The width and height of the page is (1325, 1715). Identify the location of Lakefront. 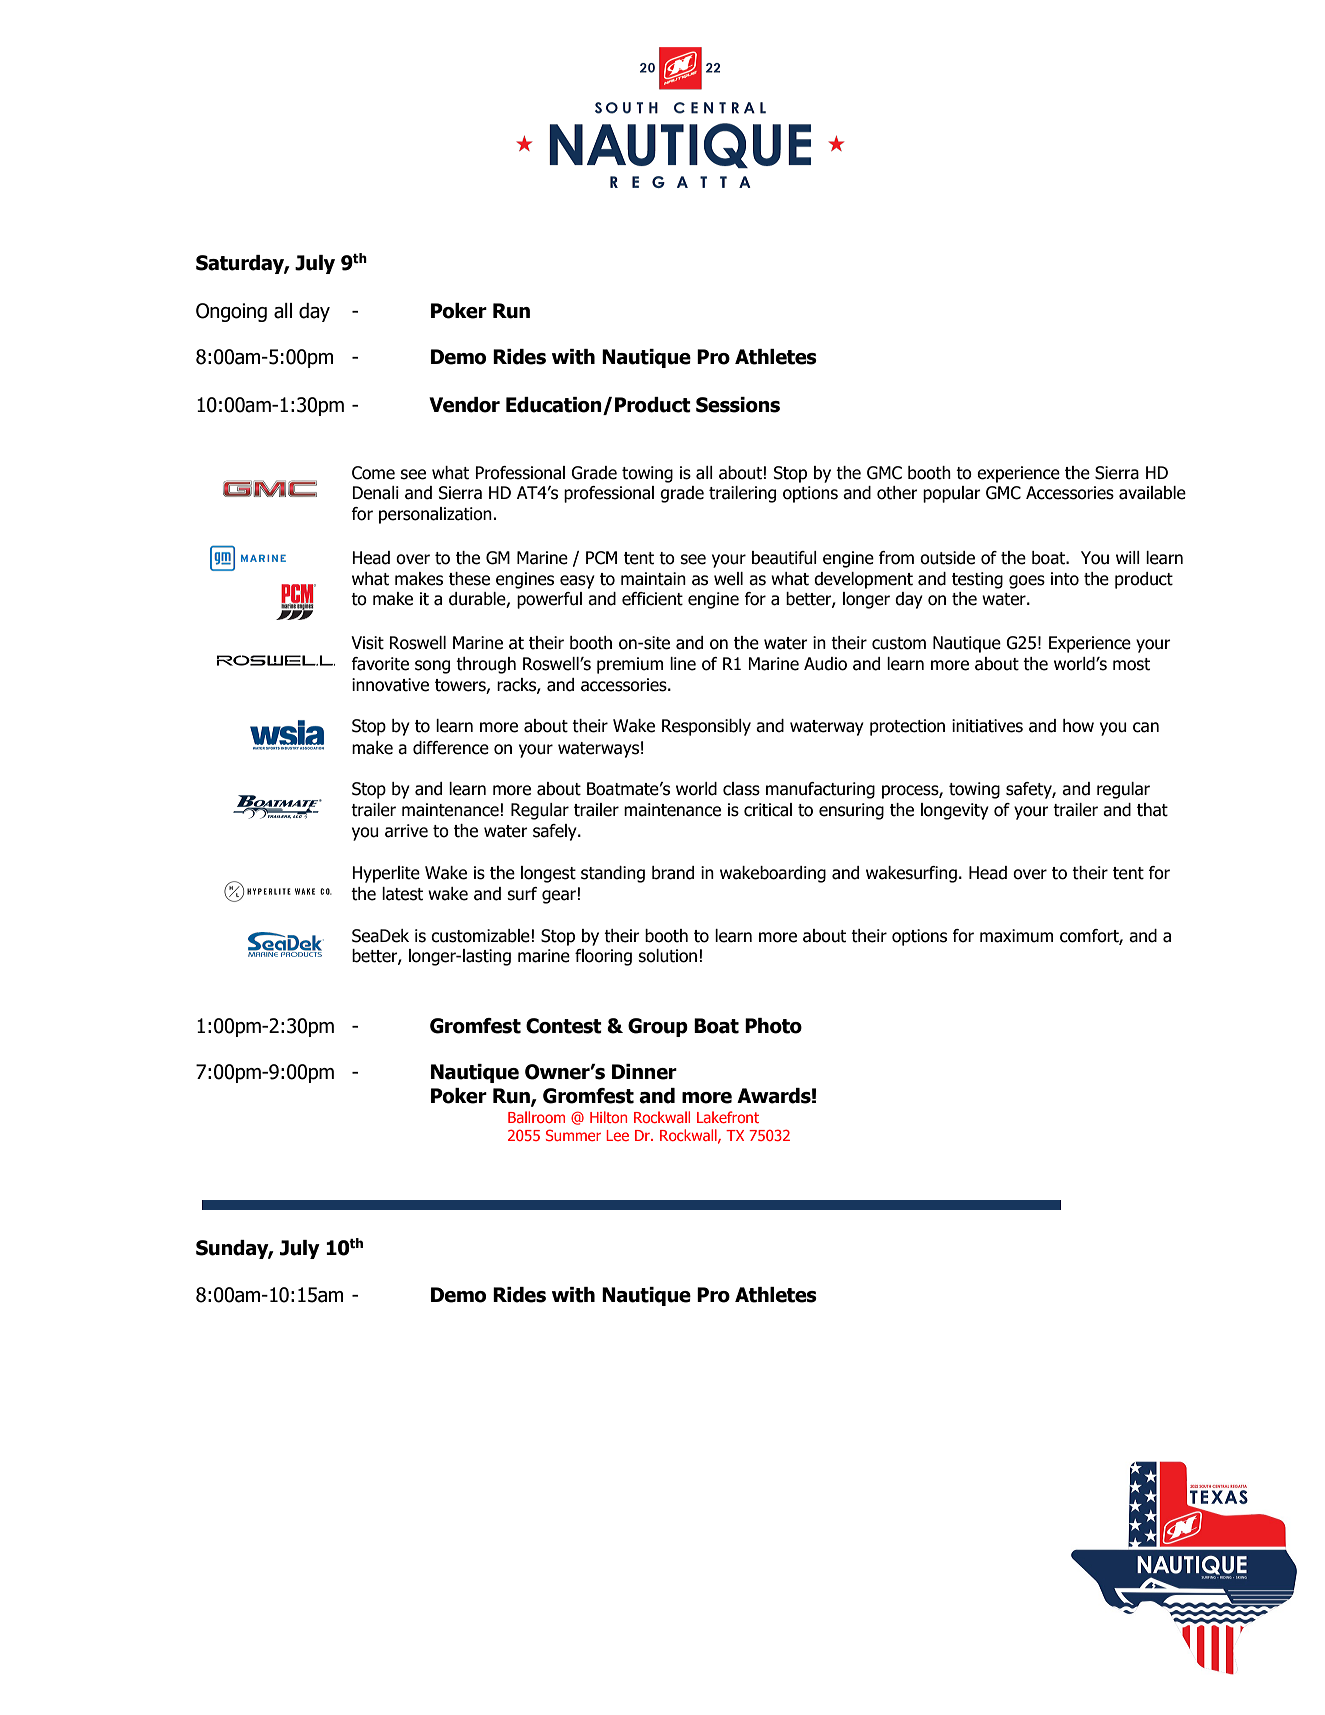
(728, 1117).
